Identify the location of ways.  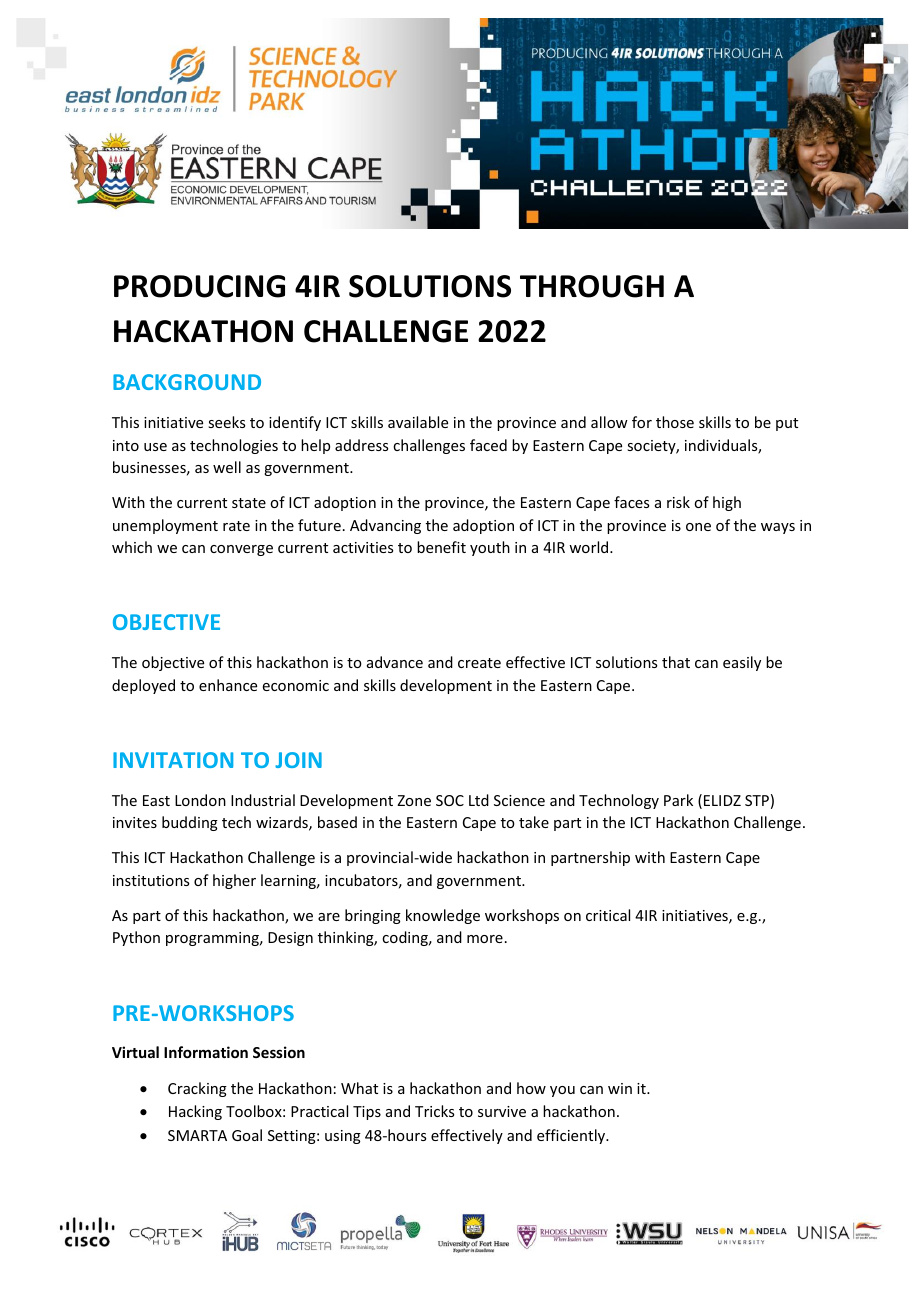
(778, 528).
